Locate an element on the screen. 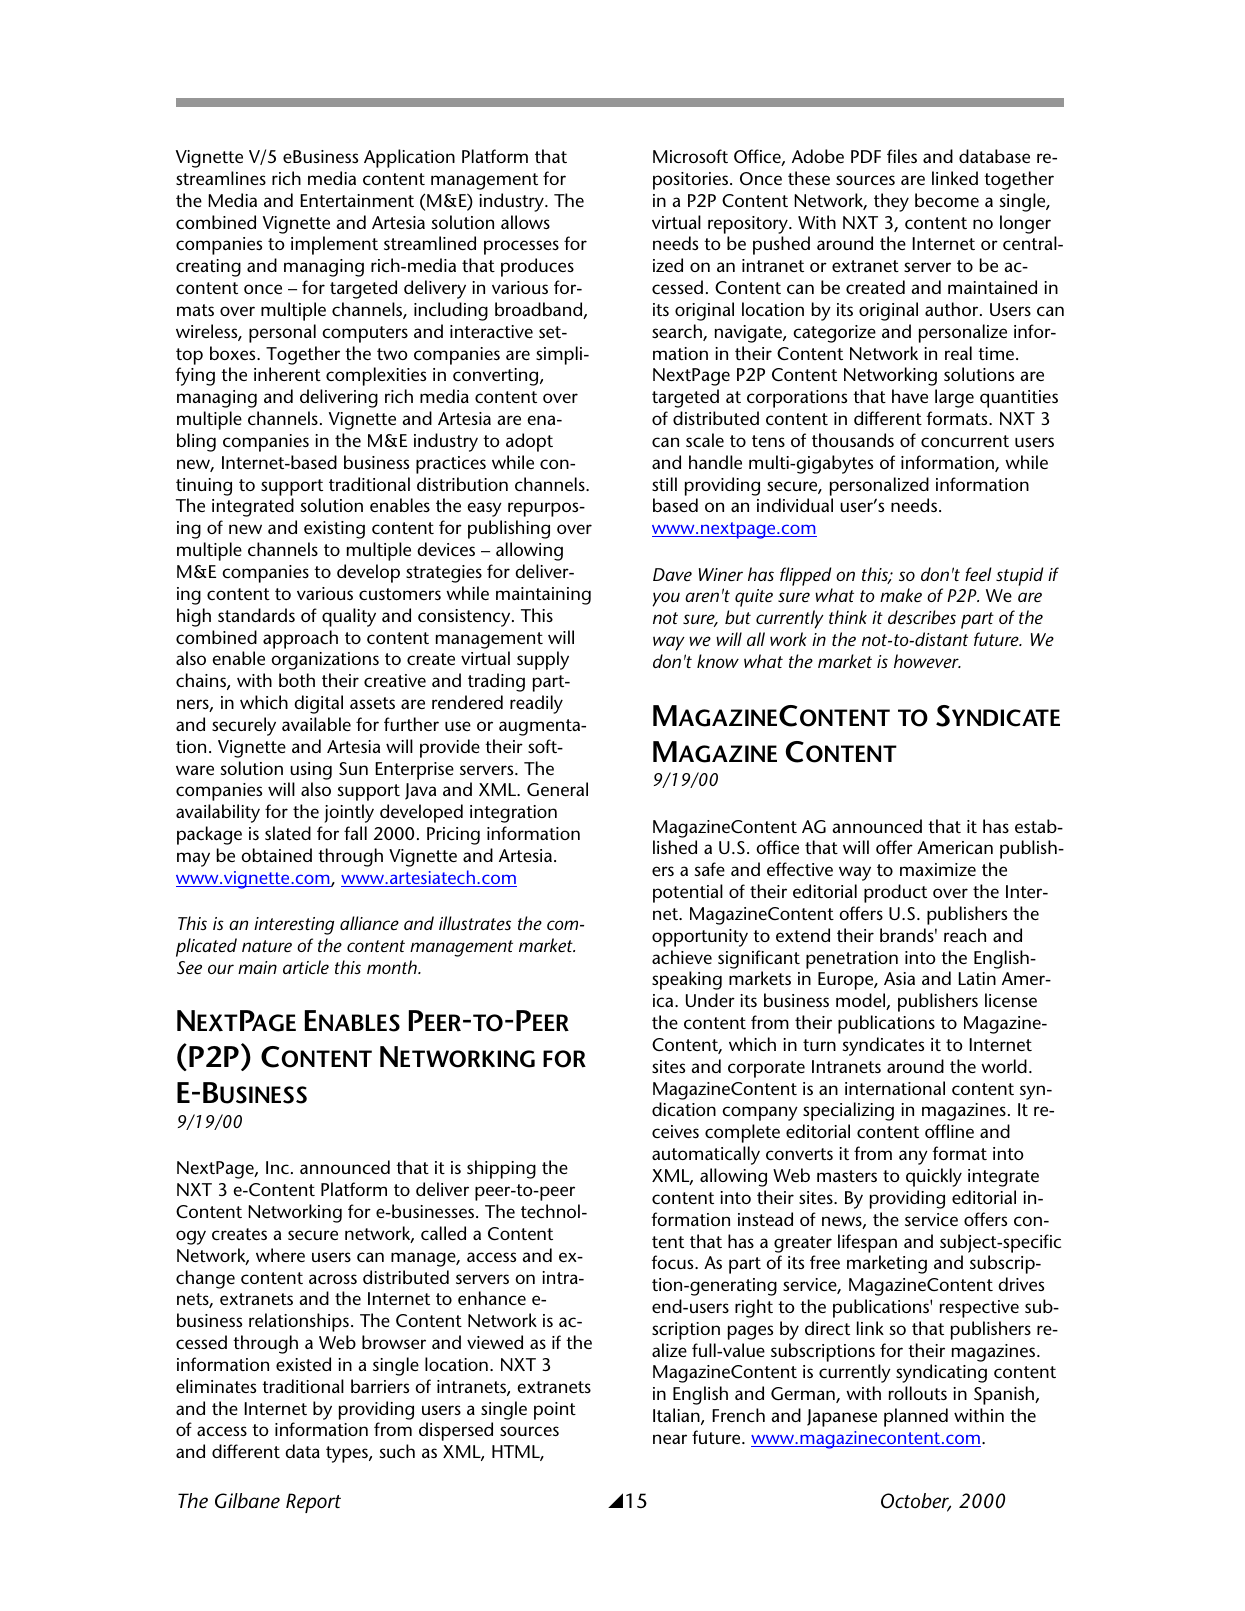  Report is located at coordinates (313, 1503).
